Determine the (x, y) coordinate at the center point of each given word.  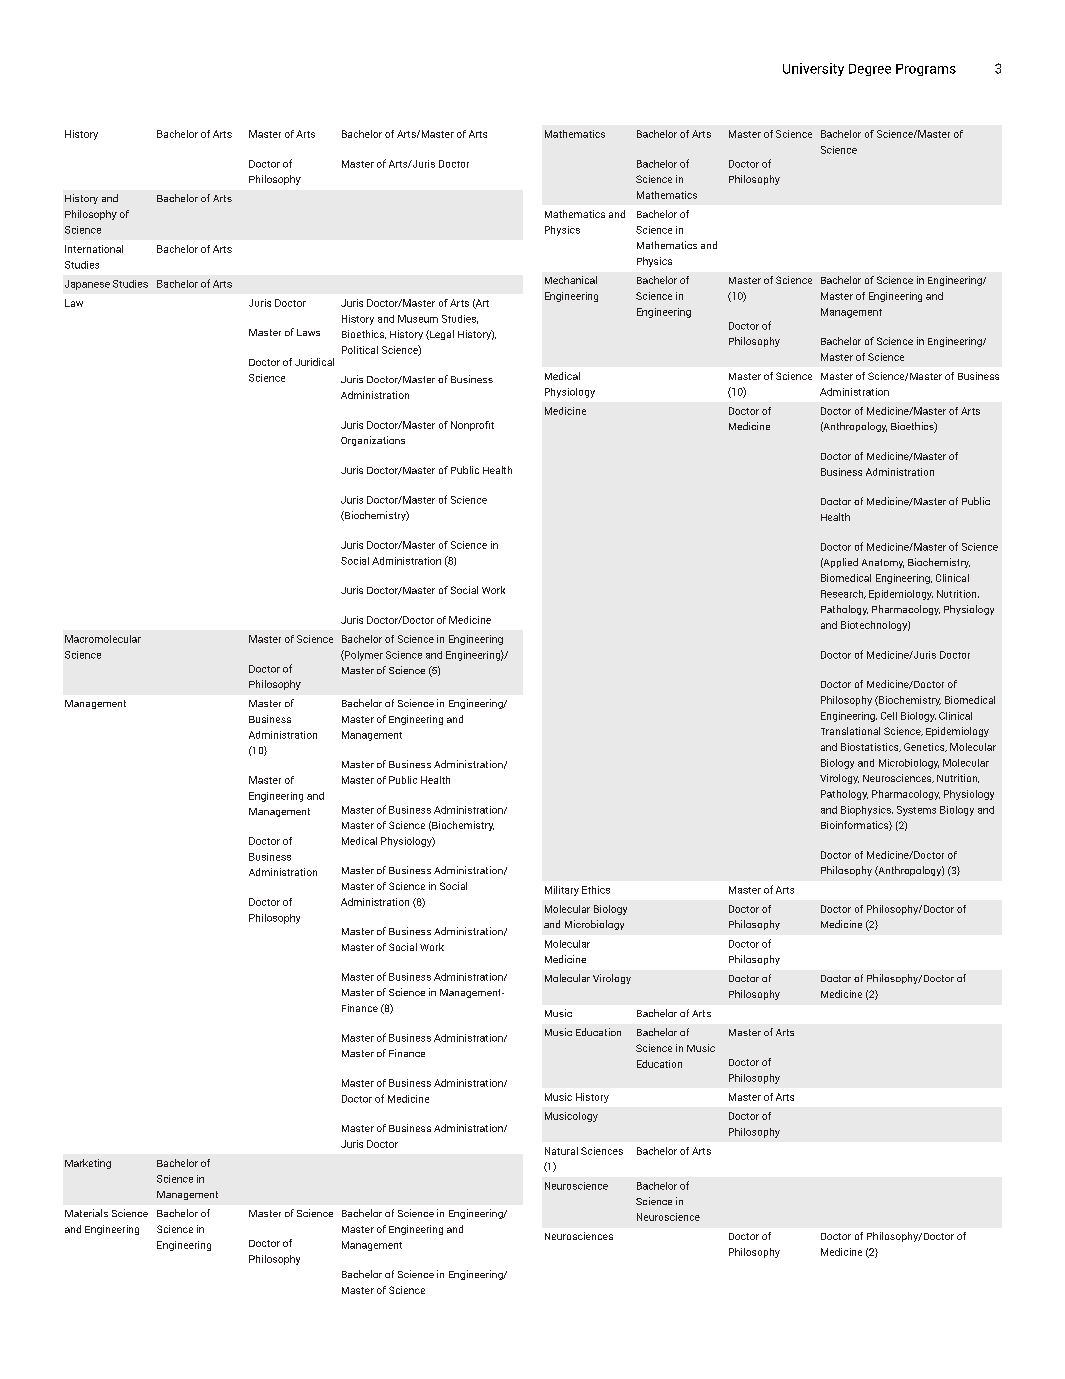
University (813, 69)
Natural (561, 1151)
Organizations (373, 441)
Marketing (88, 1164)
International (94, 249)
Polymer (363, 655)
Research (843, 594)
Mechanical (571, 280)
